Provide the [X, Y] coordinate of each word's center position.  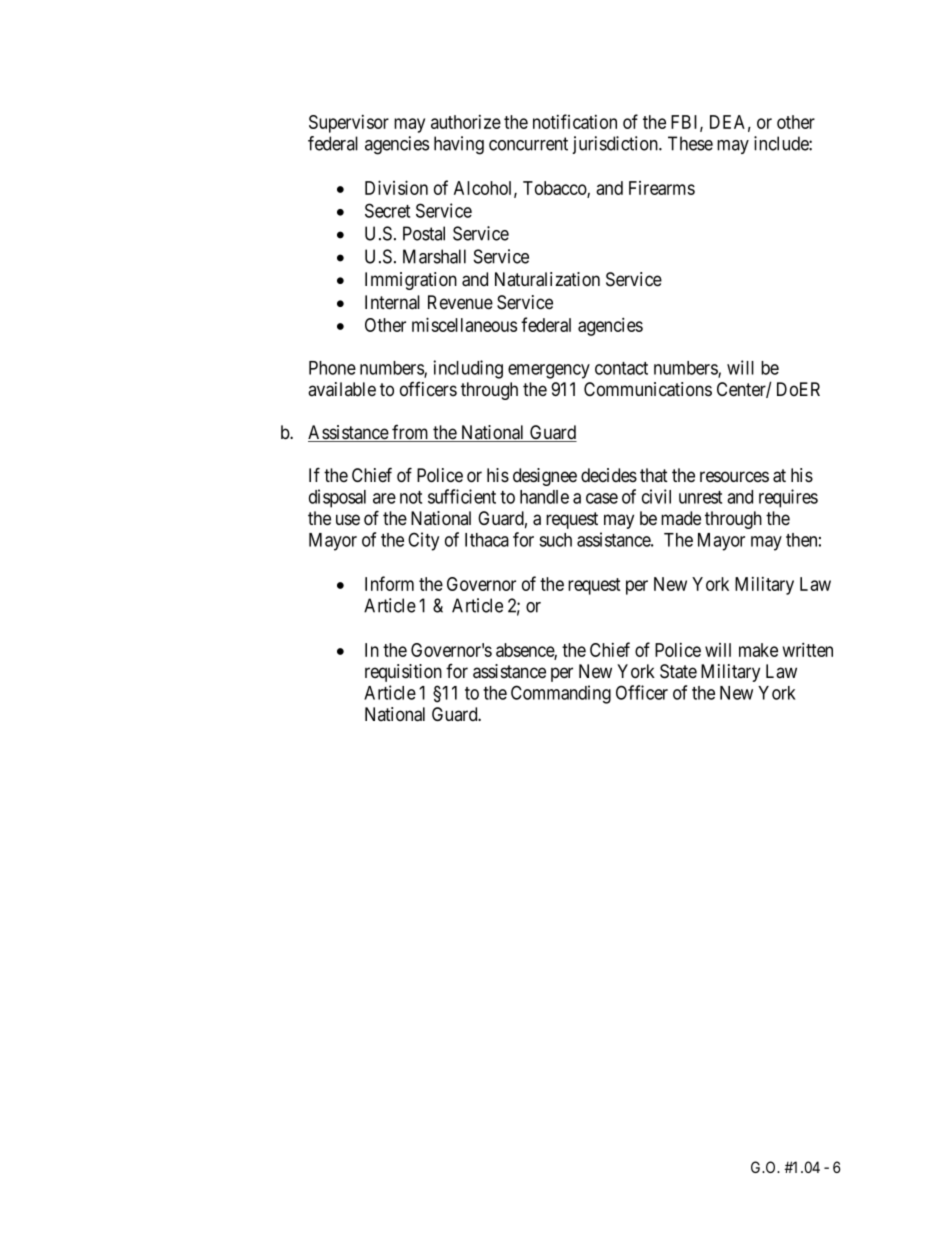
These [690, 143]
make [758, 650]
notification [575, 121]
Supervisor [349, 124]
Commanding [561, 694]
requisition [403, 673]
